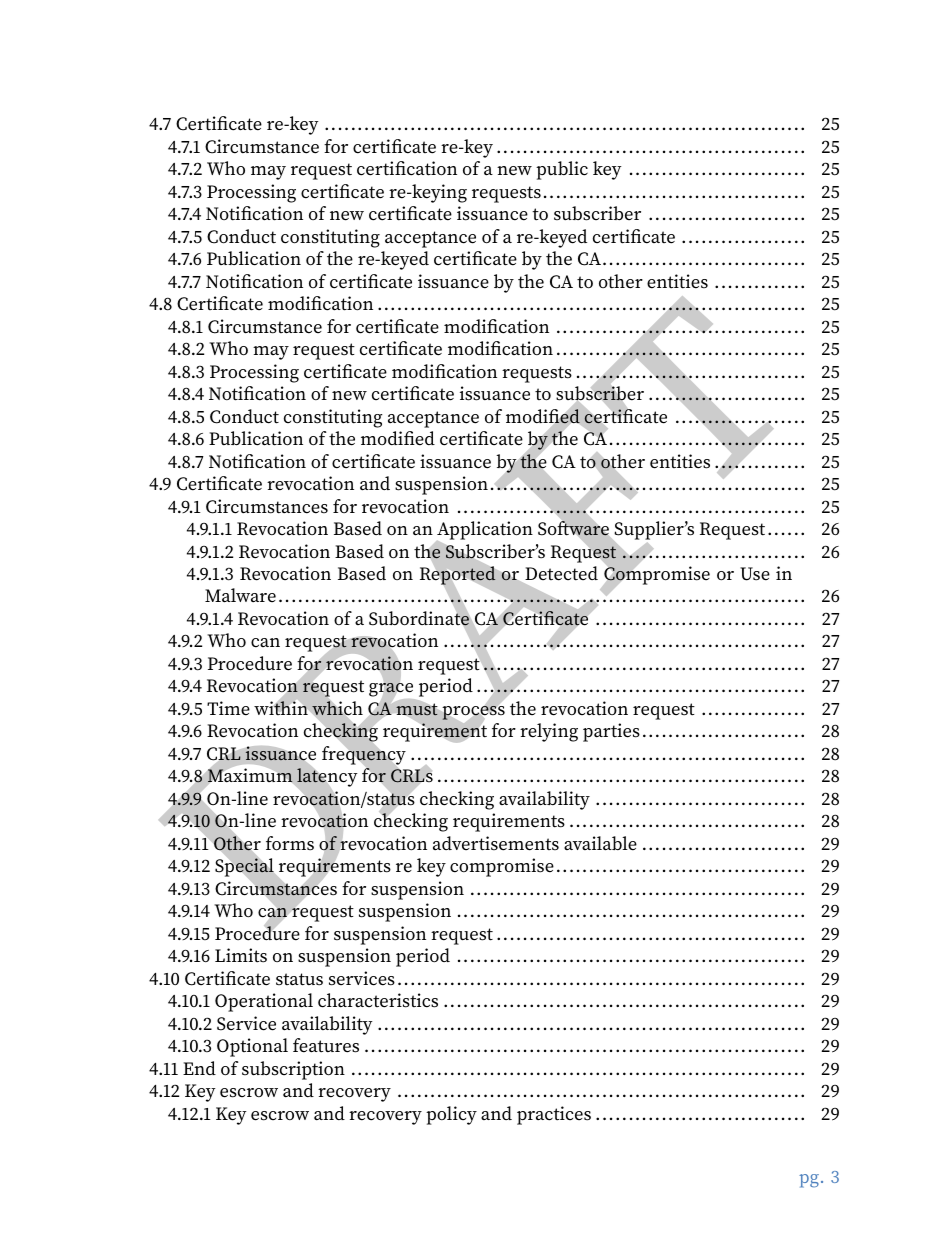 The width and height of the page is (952, 1233). What do you see at coordinates (290, 843) in the page?
I see `forms` at bounding box center [290, 843].
